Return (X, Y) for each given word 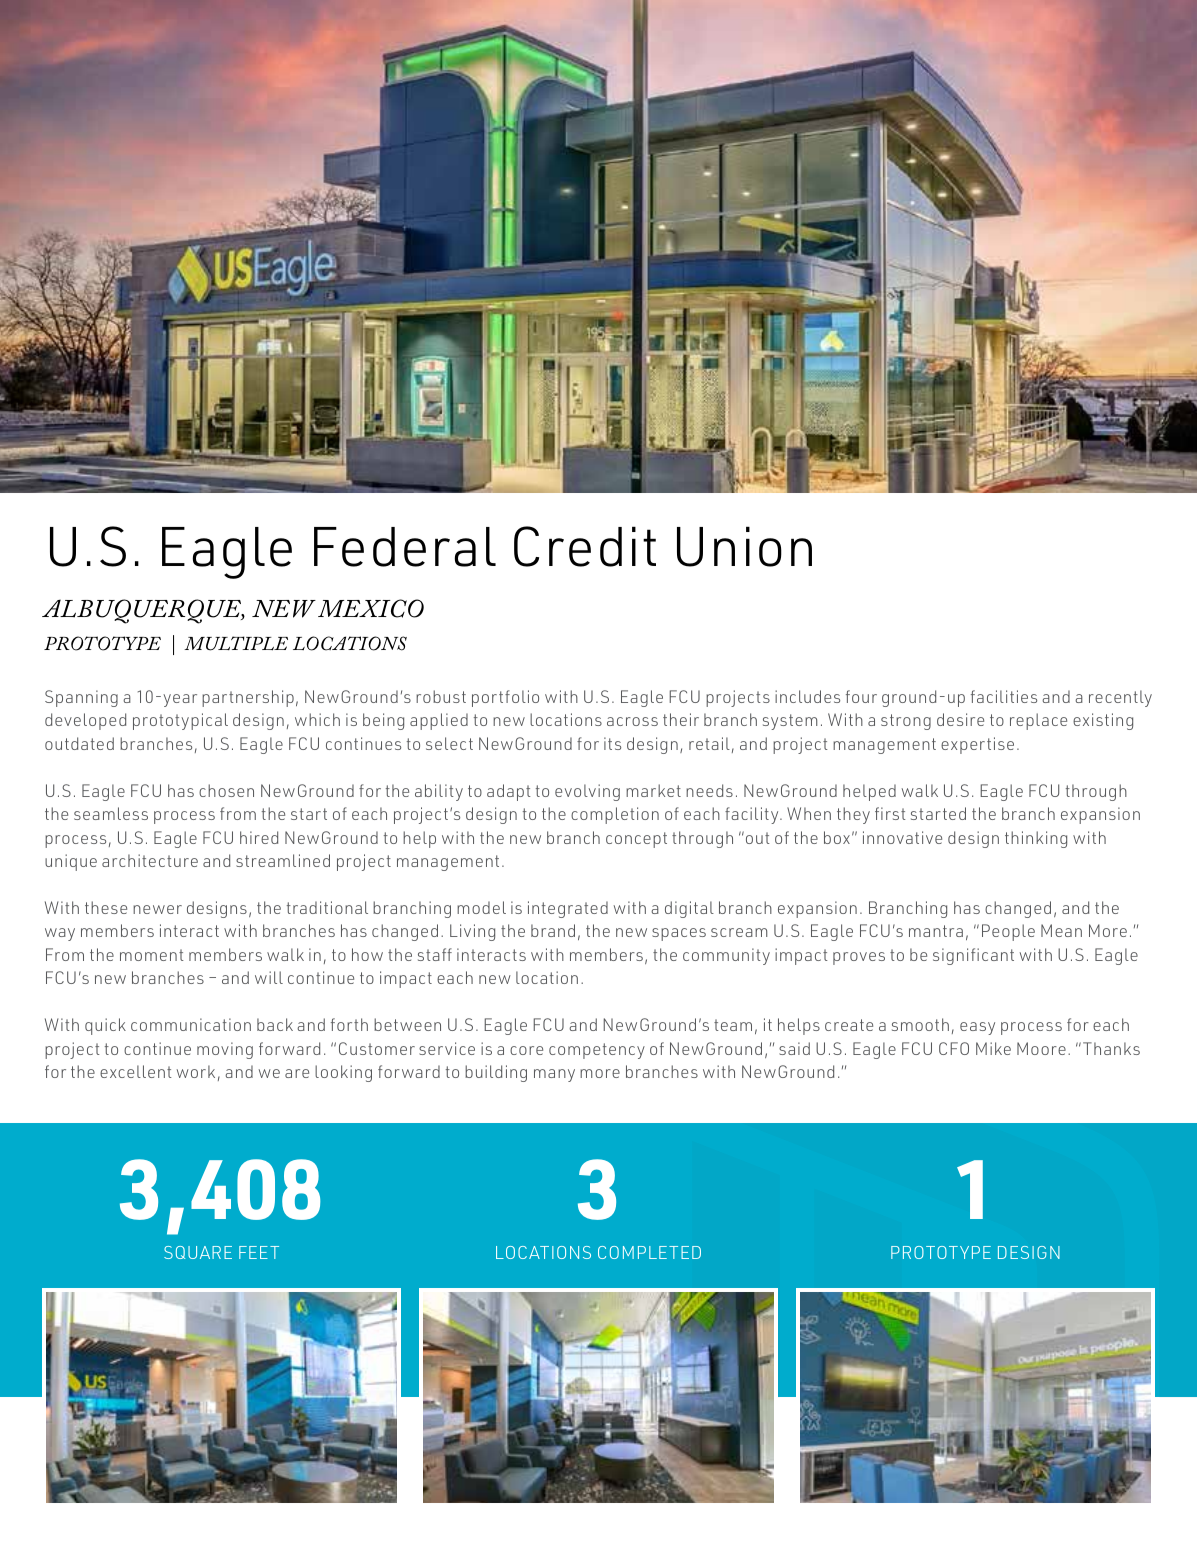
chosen (226, 790)
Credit (585, 546)
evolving (587, 792)
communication (191, 1024)
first (890, 813)
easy (977, 1028)
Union (744, 546)
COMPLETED (649, 1252)
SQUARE (198, 1252)
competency (597, 1051)
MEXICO (371, 608)
